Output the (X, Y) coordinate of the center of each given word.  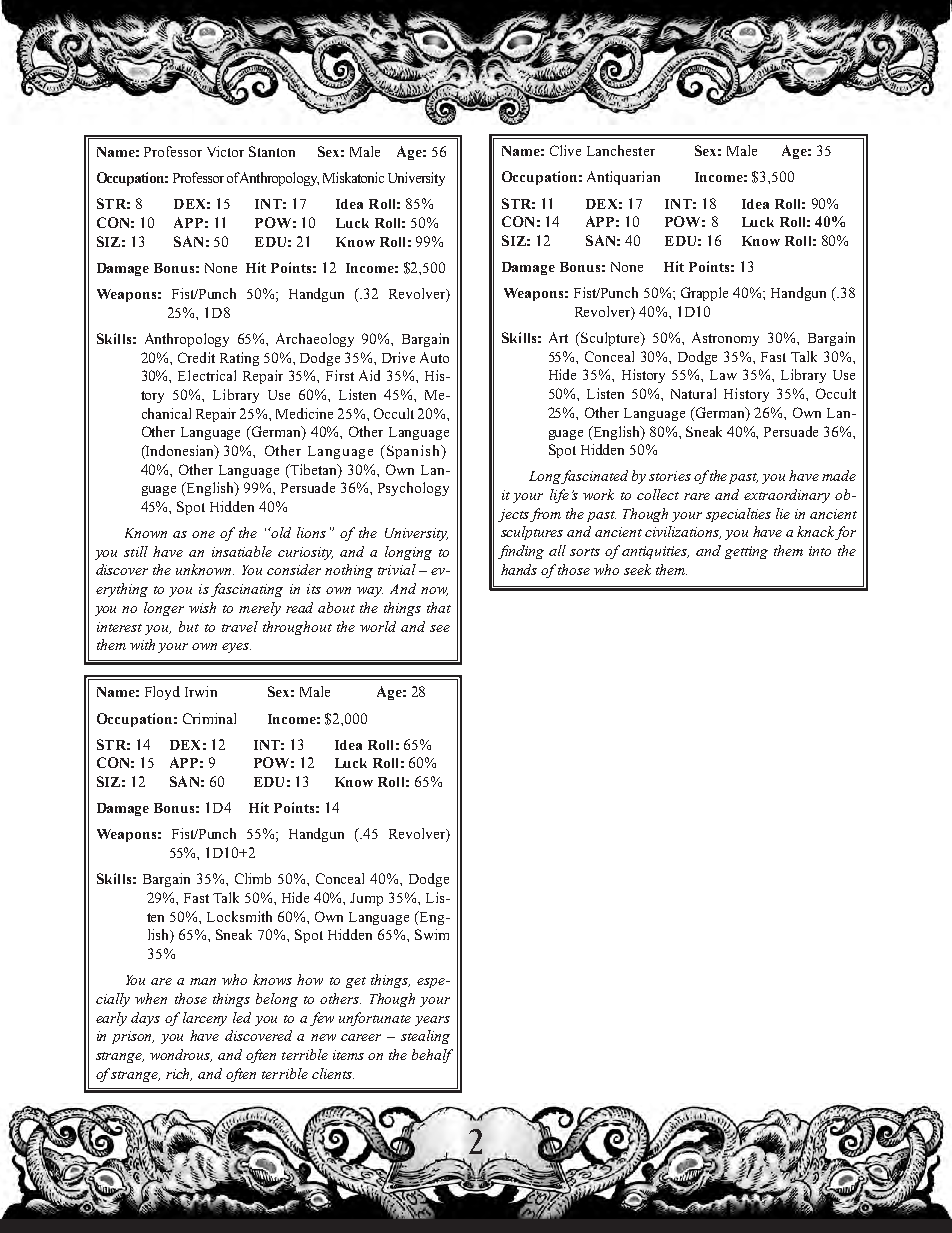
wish (202, 607)
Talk (804, 356)
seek (637, 569)
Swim (432, 934)
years (432, 1021)
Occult (394, 413)
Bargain (166, 880)
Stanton (272, 151)
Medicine (304, 413)
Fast (773, 357)
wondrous (181, 1055)
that (439, 607)
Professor (173, 151)
